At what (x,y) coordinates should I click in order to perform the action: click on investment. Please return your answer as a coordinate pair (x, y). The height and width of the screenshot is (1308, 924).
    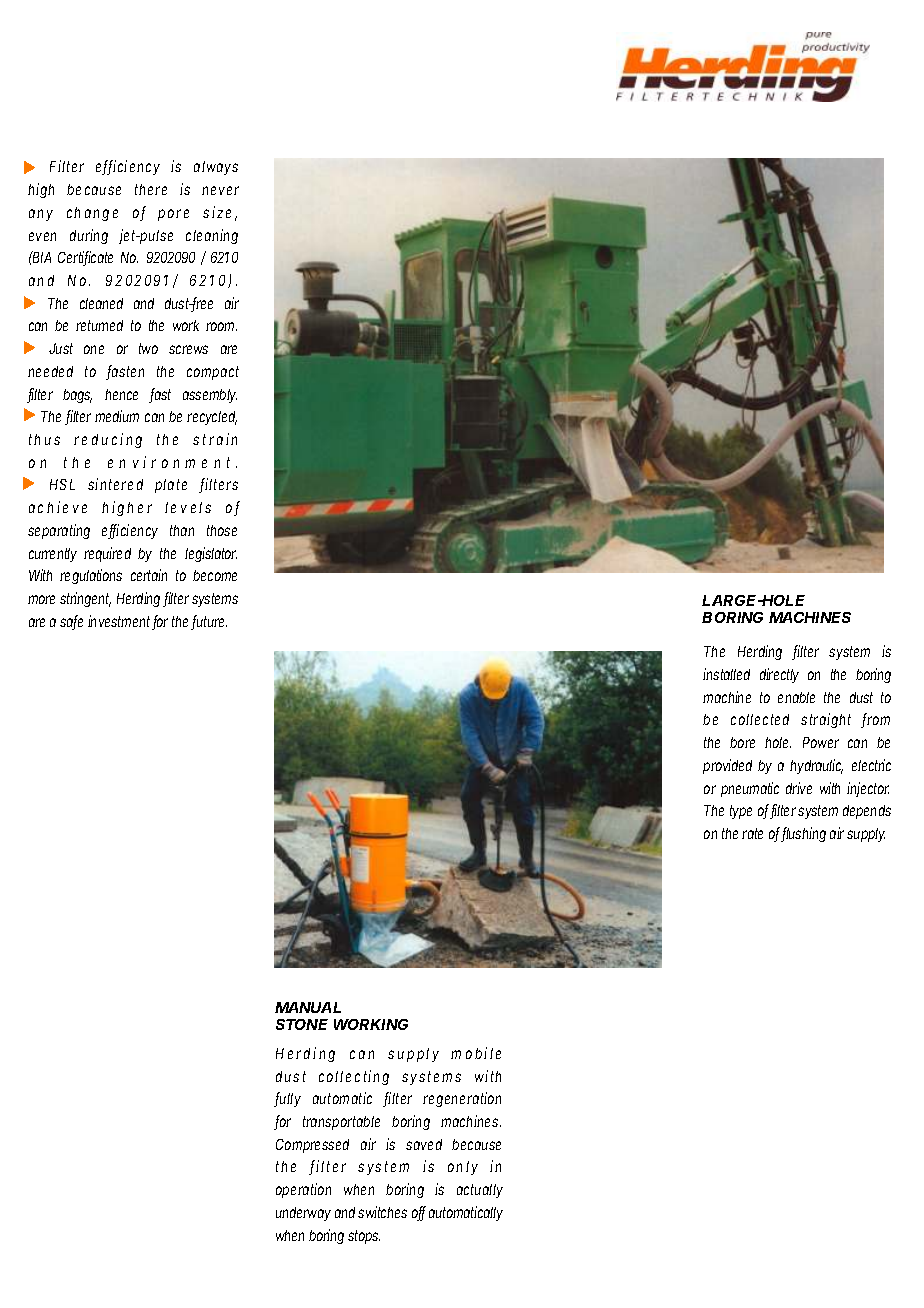
    Looking at the image, I should click on (120, 622).
